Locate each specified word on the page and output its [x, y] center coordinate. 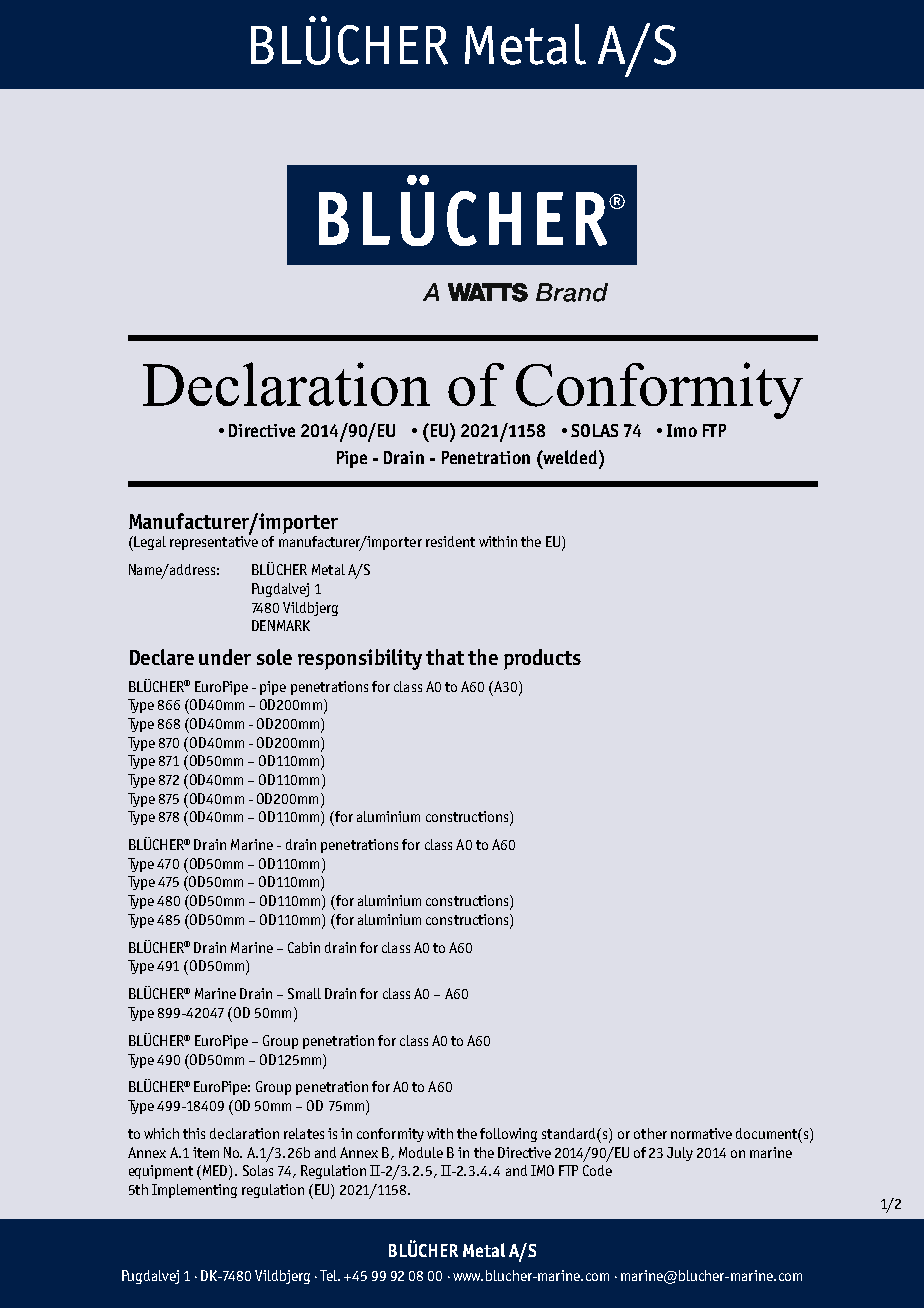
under [225, 657]
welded [571, 457]
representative [214, 542]
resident [450, 541]
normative [701, 1133]
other [650, 1133]
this [194, 1133]
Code [597, 1170]
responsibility [360, 659]
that [445, 657]
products [542, 659]
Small [304, 993]
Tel [330, 1275]
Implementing [194, 1191]
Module [421, 1152]
